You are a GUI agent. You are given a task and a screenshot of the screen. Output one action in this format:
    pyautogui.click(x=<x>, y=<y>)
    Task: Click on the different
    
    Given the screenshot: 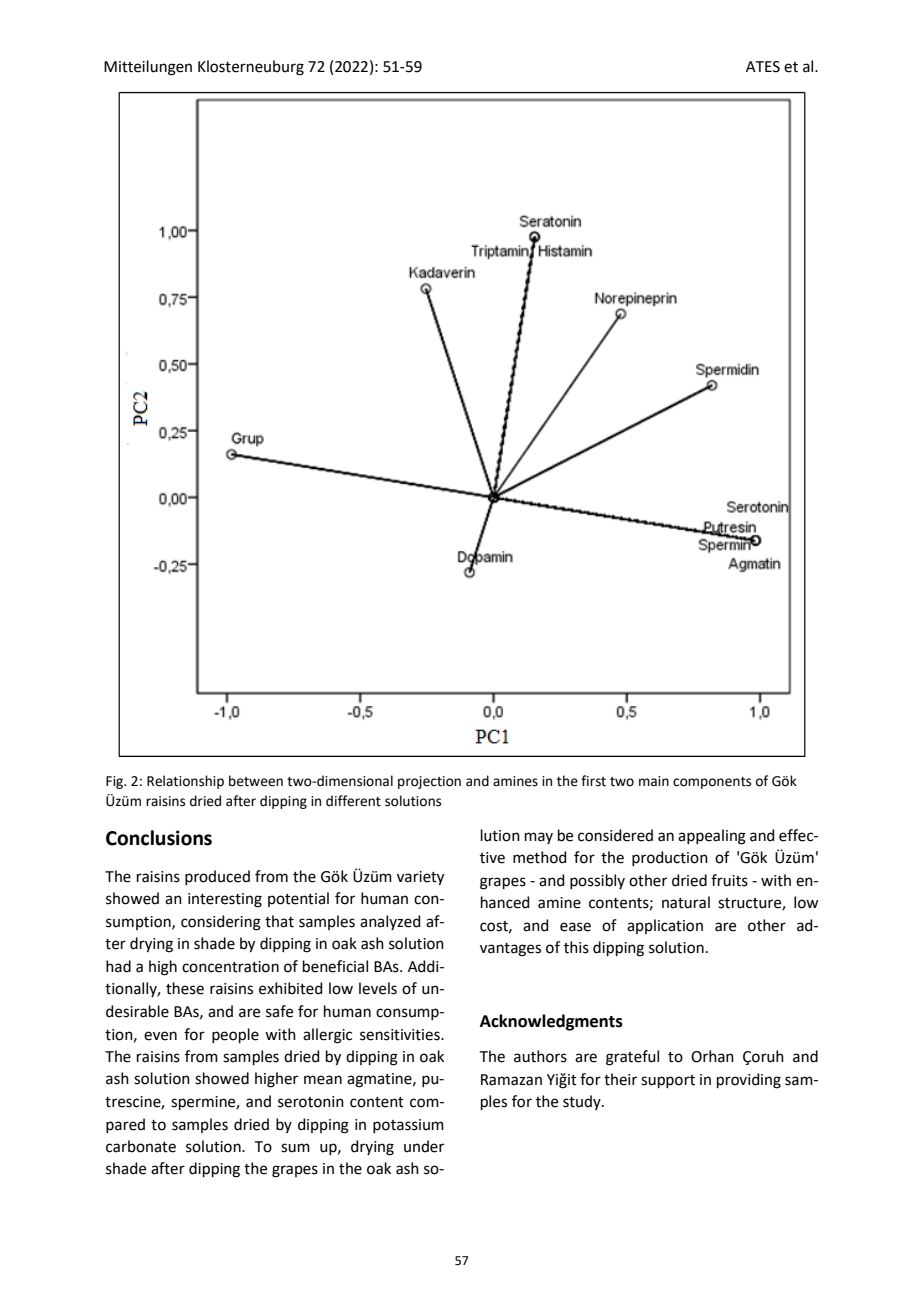 What is the action you would take?
    pyautogui.click(x=353, y=801)
